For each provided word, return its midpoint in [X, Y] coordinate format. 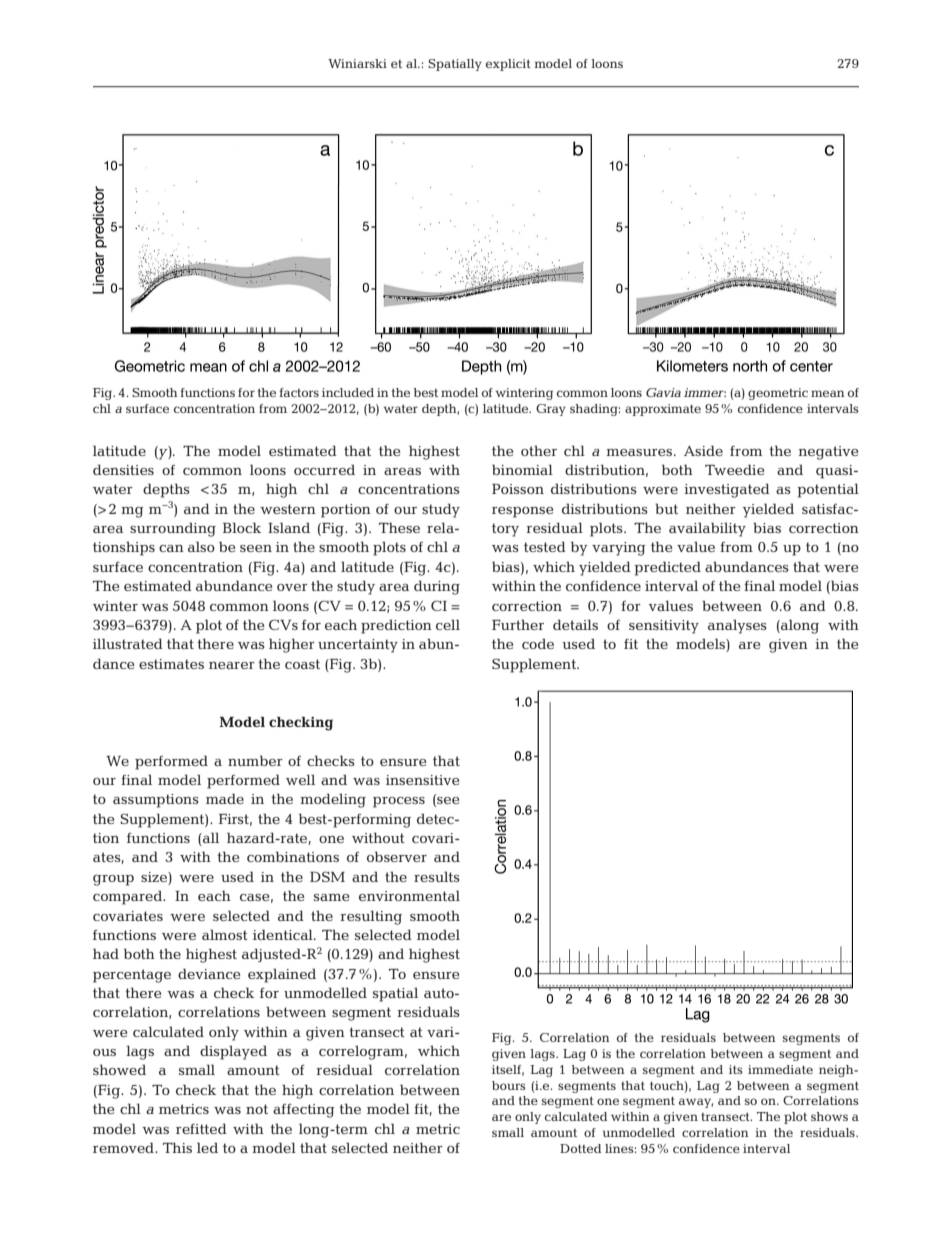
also [201, 546]
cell [448, 624]
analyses [737, 626]
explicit [508, 65]
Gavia [663, 392]
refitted [201, 1128]
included [348, 392]
